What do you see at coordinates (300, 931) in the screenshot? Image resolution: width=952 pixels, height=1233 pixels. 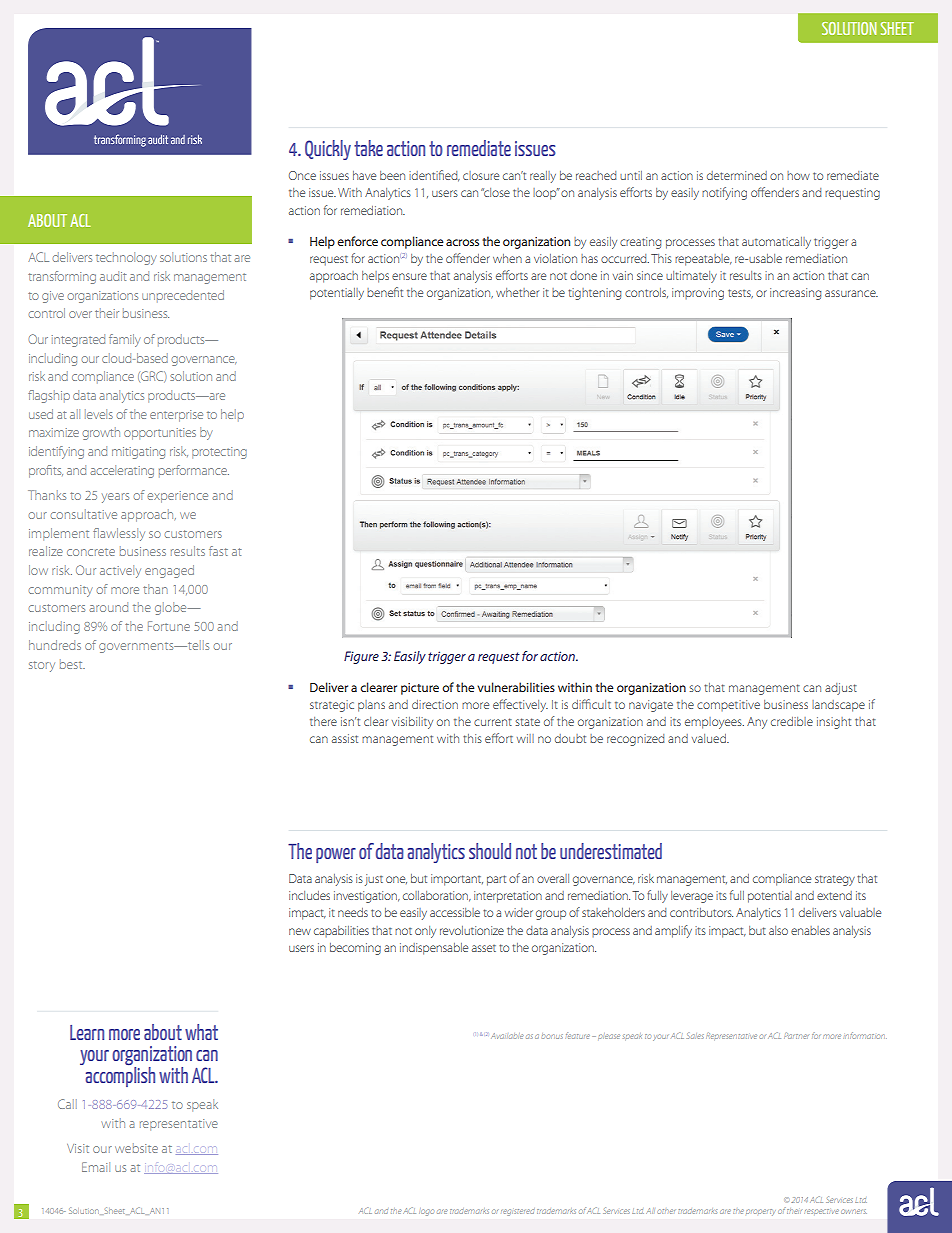 I see `new` at bounding box center [300, 931].
